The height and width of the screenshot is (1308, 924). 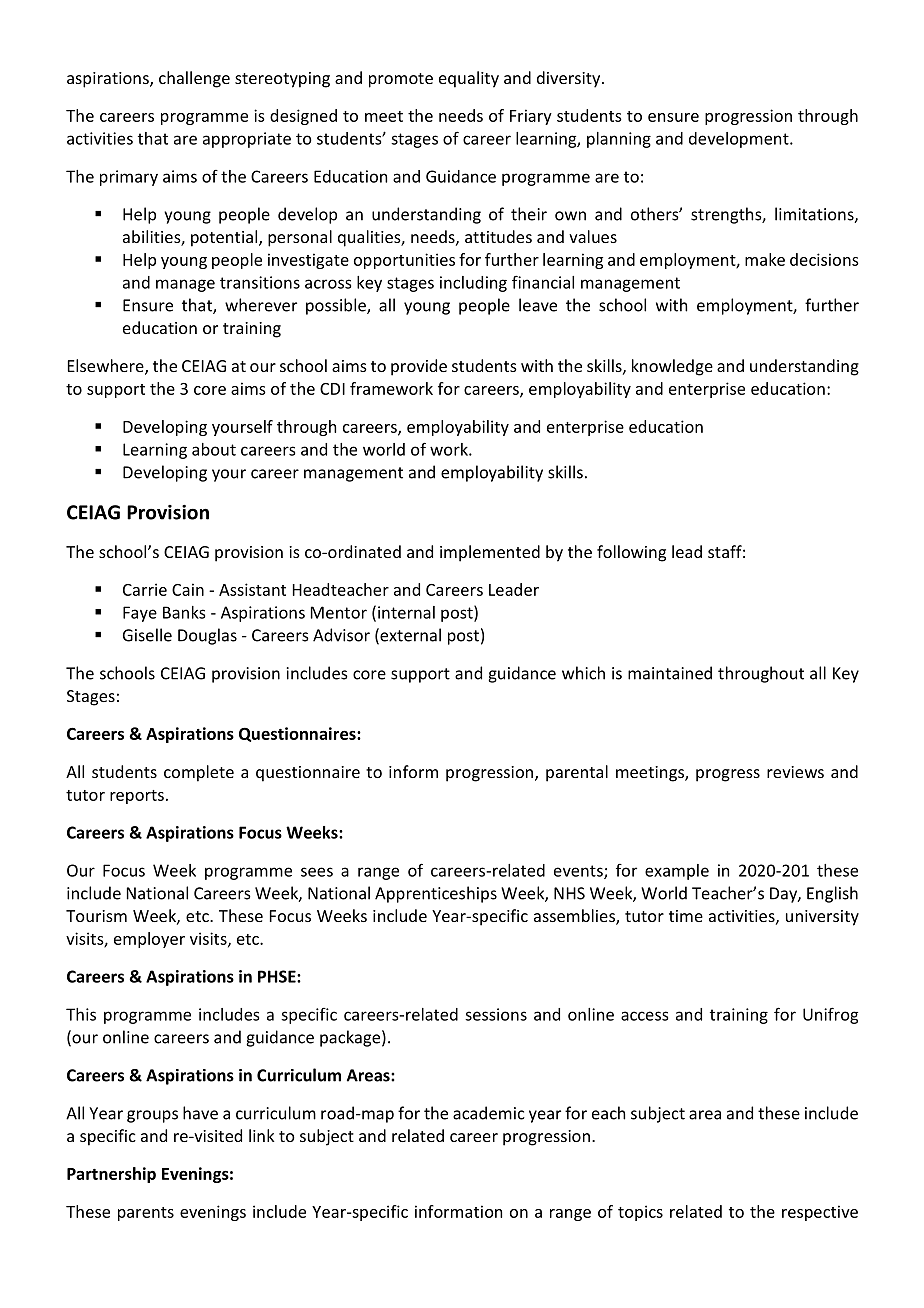 What do you see at coordinates (686, 916) in the screenshot?
I see `time` at bounding box center [686, 916].
